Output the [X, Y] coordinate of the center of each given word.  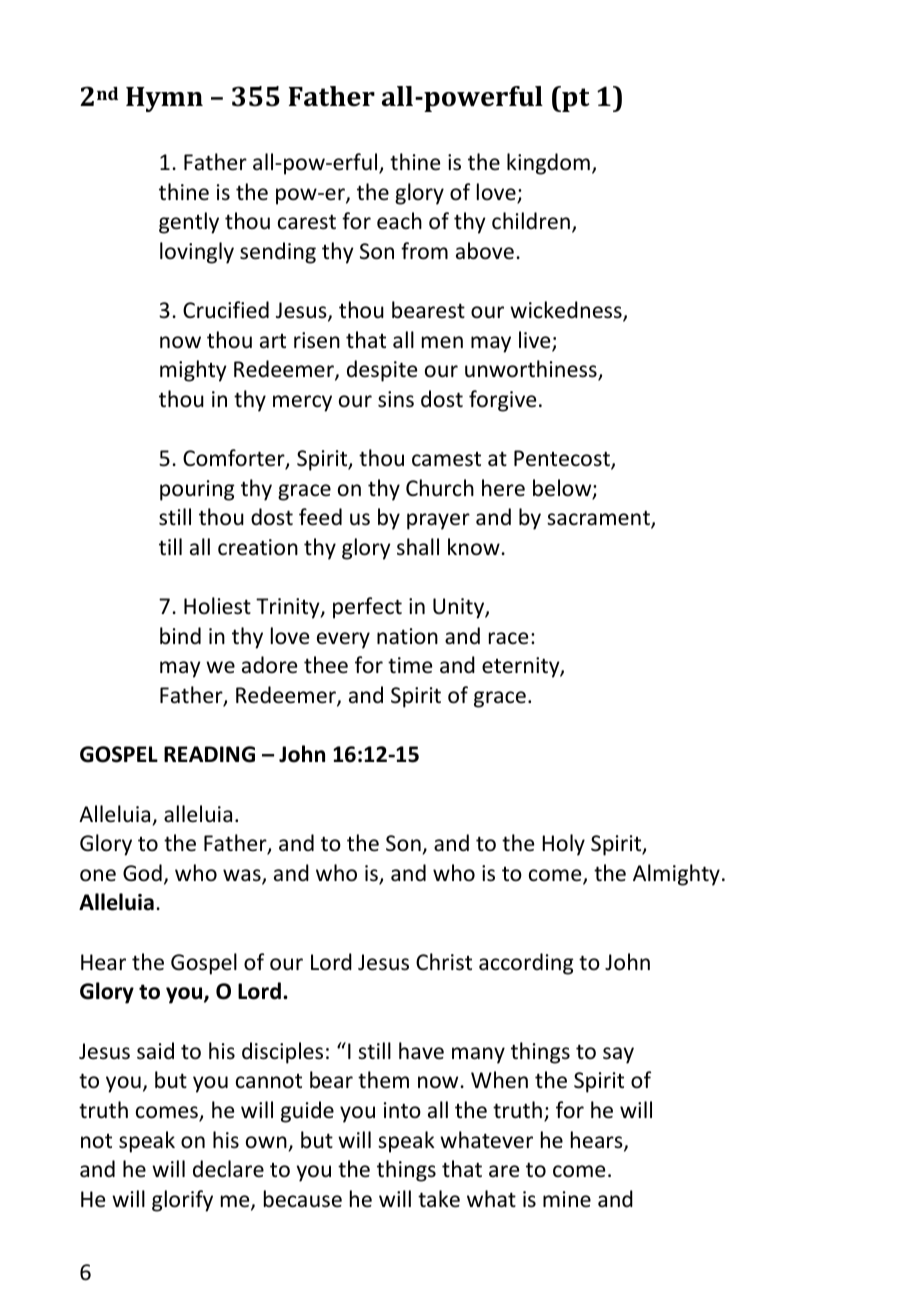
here [503, 488]
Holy [563, 845]
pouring [197, 490]
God [142, 873]
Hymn [164, 99]
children [531, 221]
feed [320, 517]
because [303, 1199]
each [399, 221]
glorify [182, 1201]
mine [567, 1199]
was [243, 876]
